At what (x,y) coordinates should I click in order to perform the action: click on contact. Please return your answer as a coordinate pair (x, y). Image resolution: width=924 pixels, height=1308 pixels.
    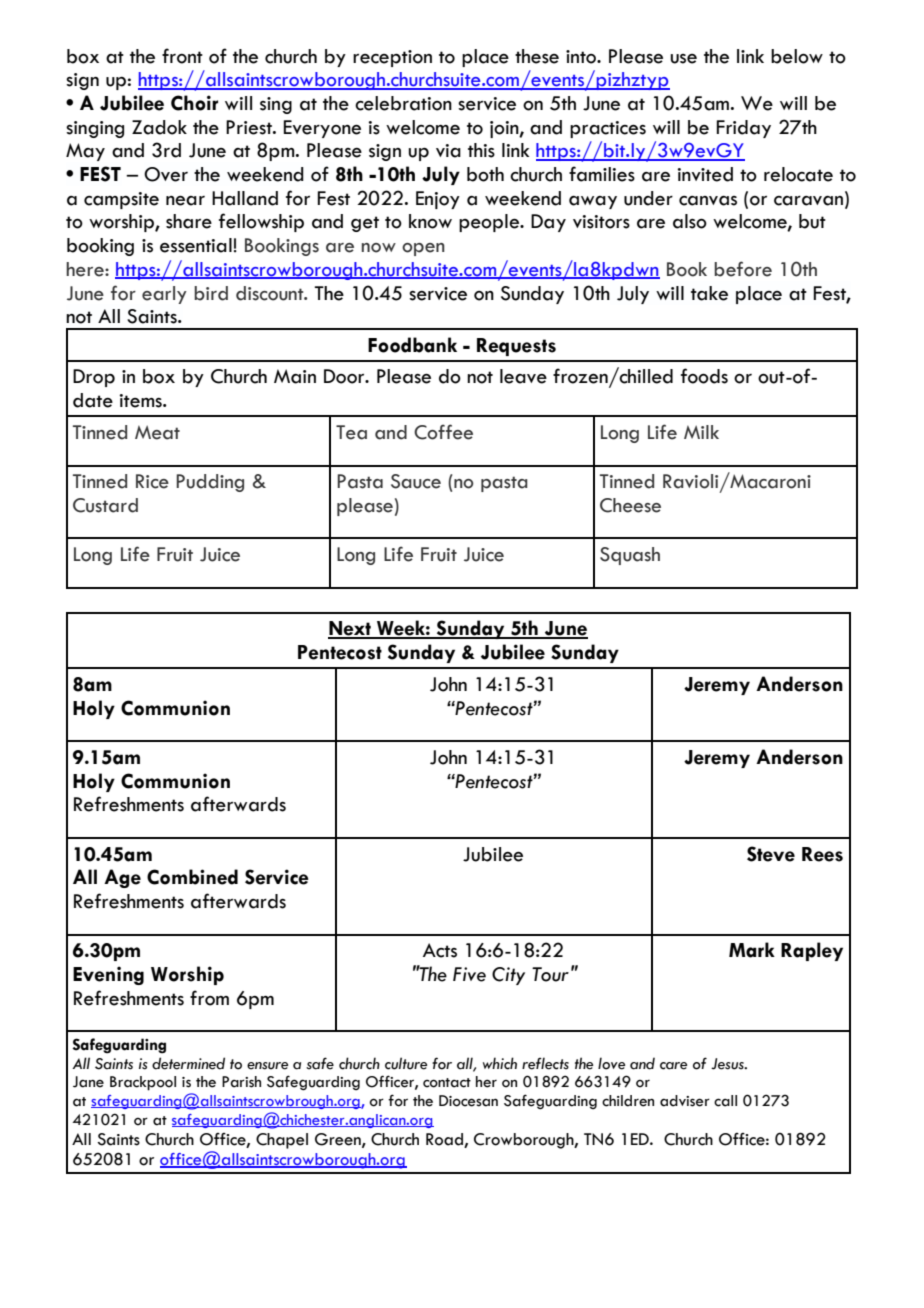
    Looking at the image, I should click on (447, 1083).
